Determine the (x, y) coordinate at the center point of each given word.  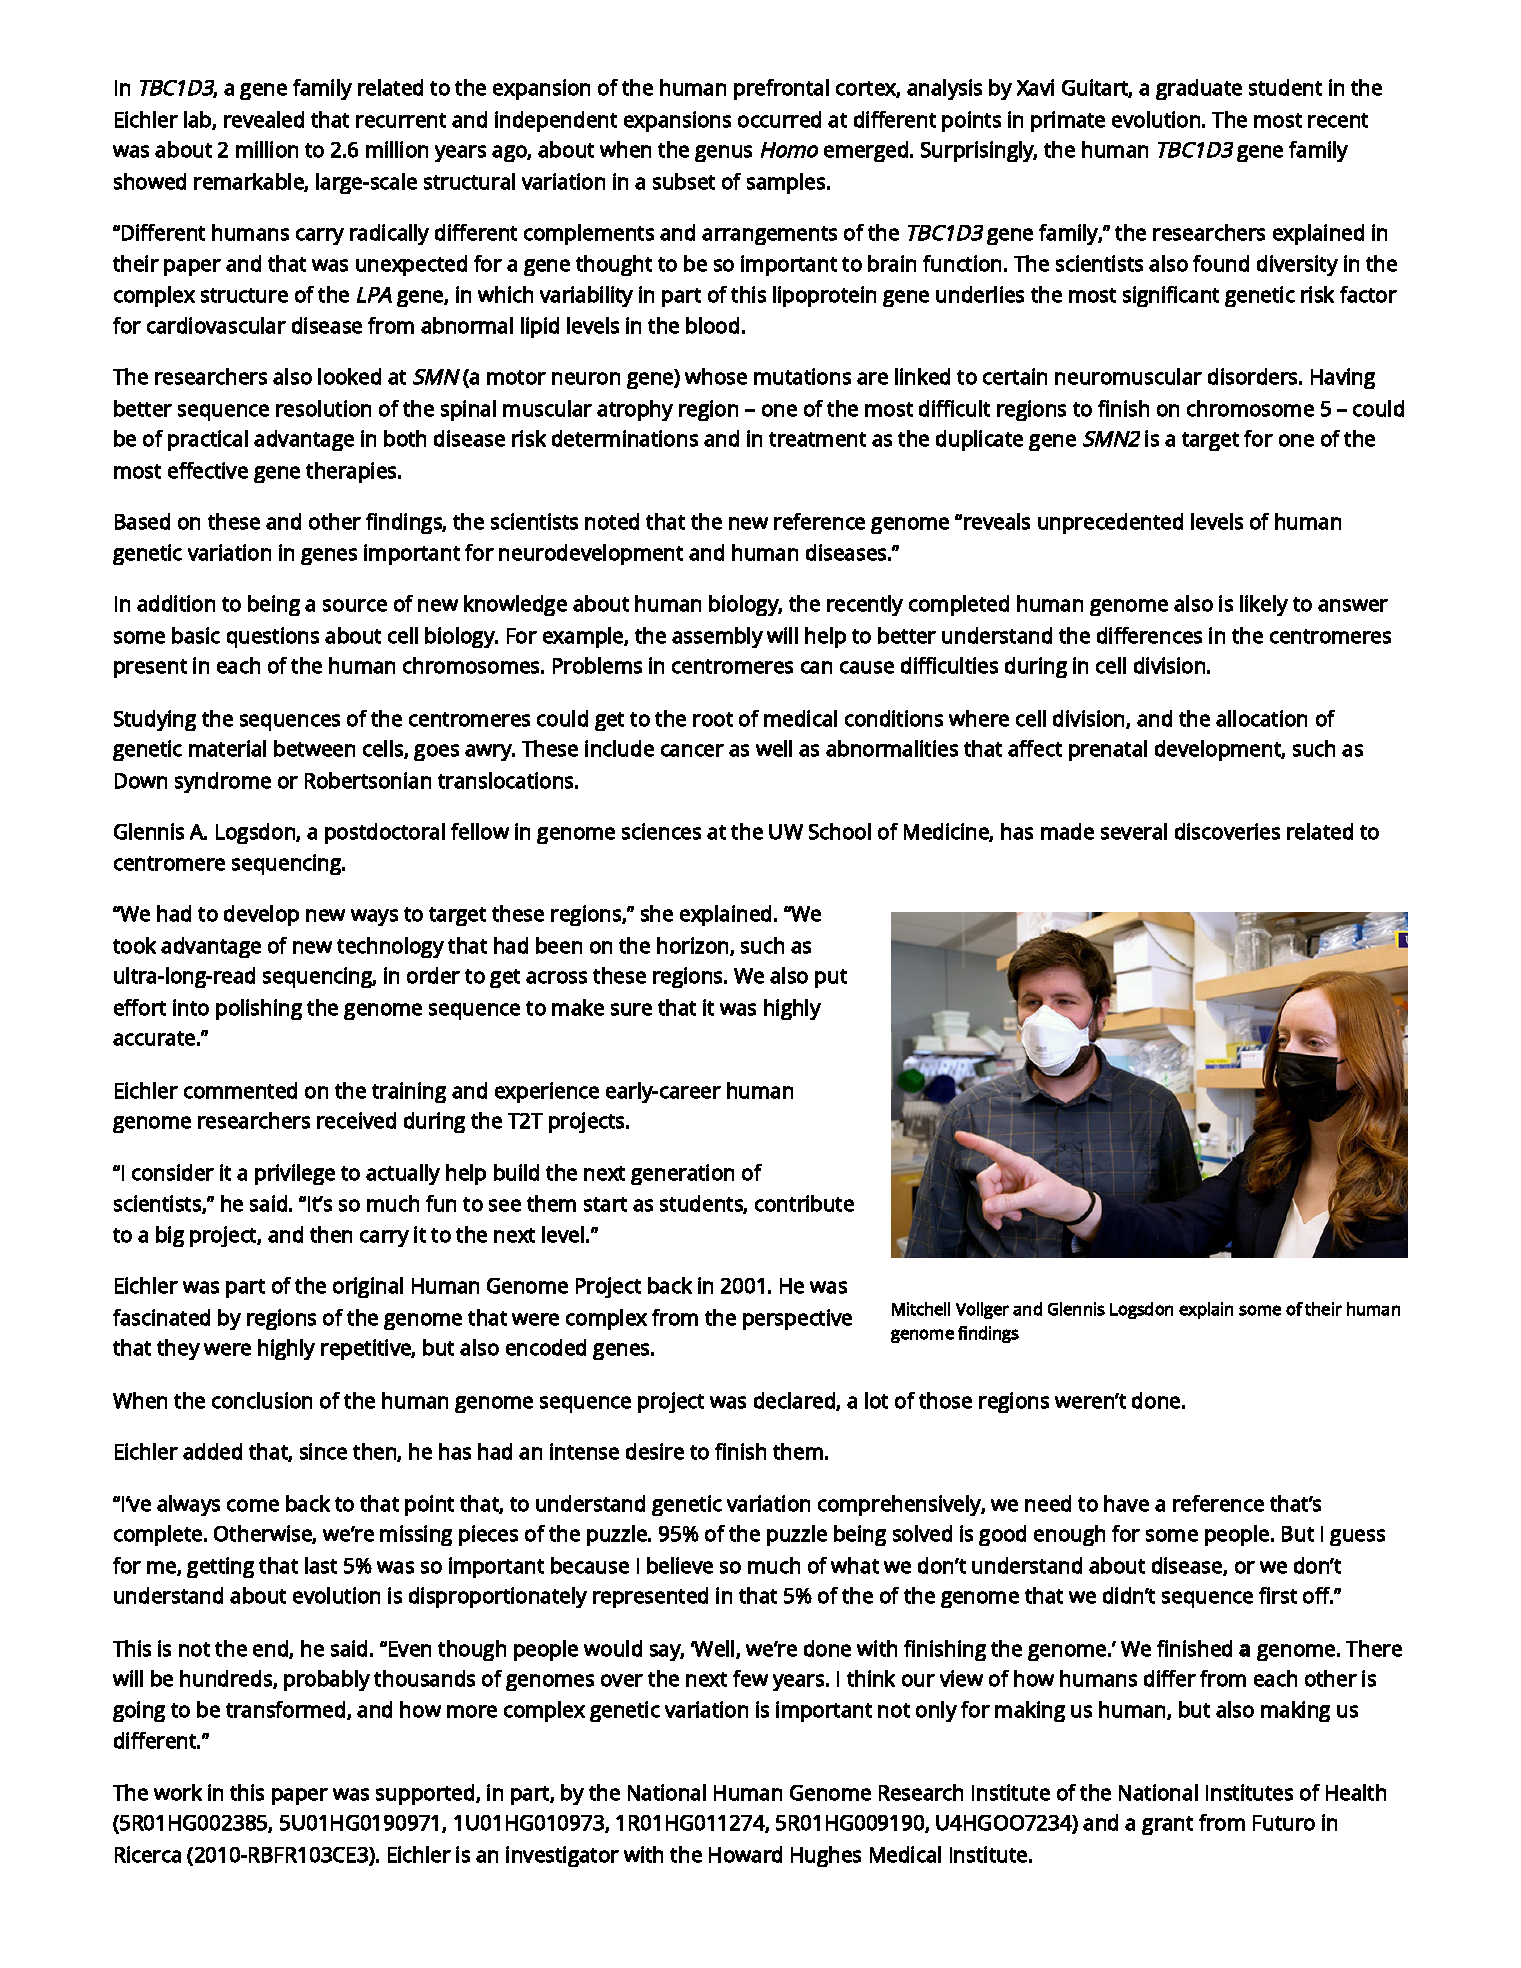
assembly (717, 637)
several (1134, 831)
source (355, 605)
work (178, 1792)
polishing (259, 1009)
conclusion (262, 1400)
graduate (1199, 89)
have (1126, 1503)
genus (723, 153)
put (831, 978)
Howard (745, 1854)
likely (1264, 605)
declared (795, 1401)
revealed (264, 119)
